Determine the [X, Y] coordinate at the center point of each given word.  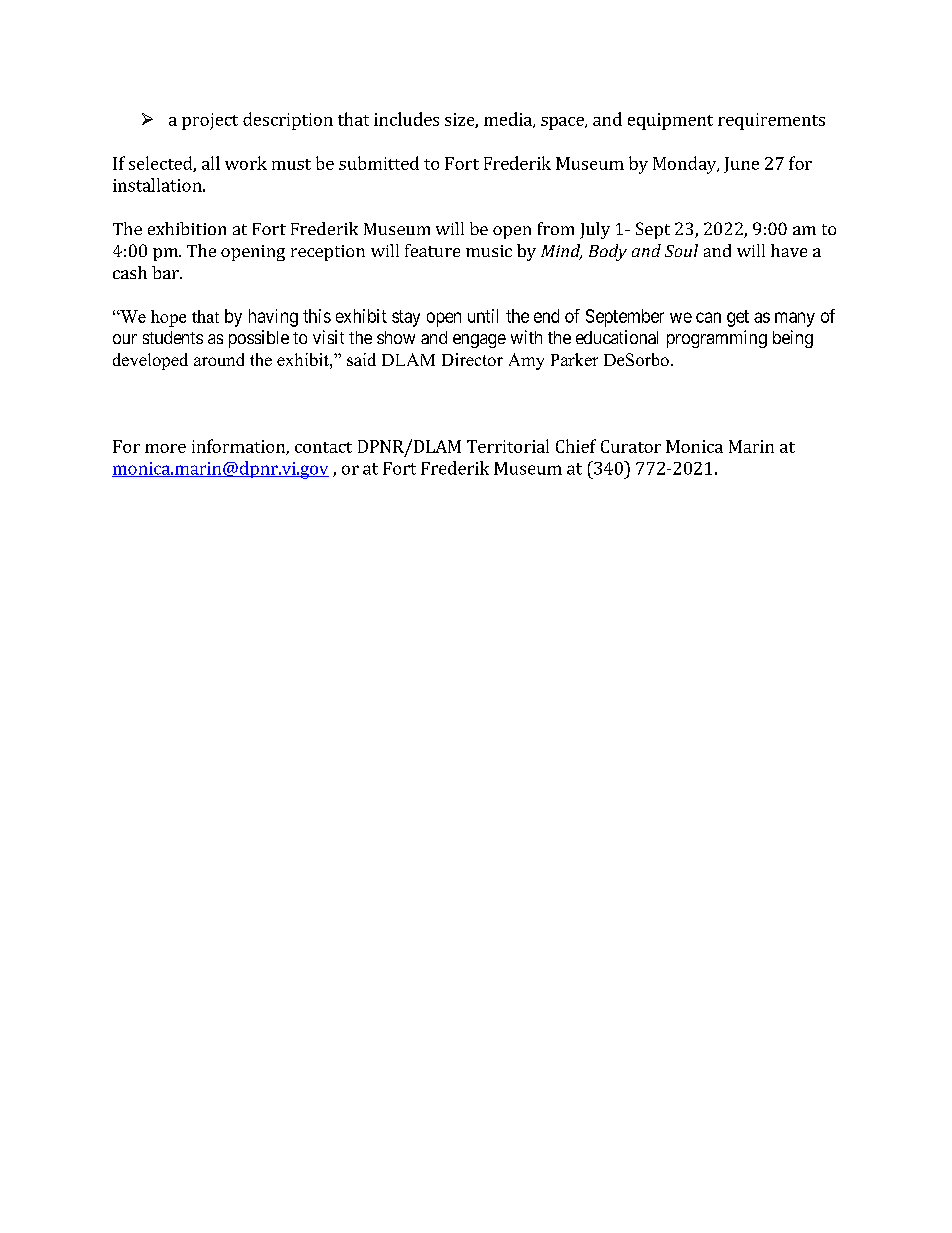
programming [717, 339]
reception [328, 253]
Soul [681, 250]
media [509, 120]
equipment [670, 121]
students [173, 337]
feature [432, 250]
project [210, 121]
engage [479, 341]
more [165, 448]
